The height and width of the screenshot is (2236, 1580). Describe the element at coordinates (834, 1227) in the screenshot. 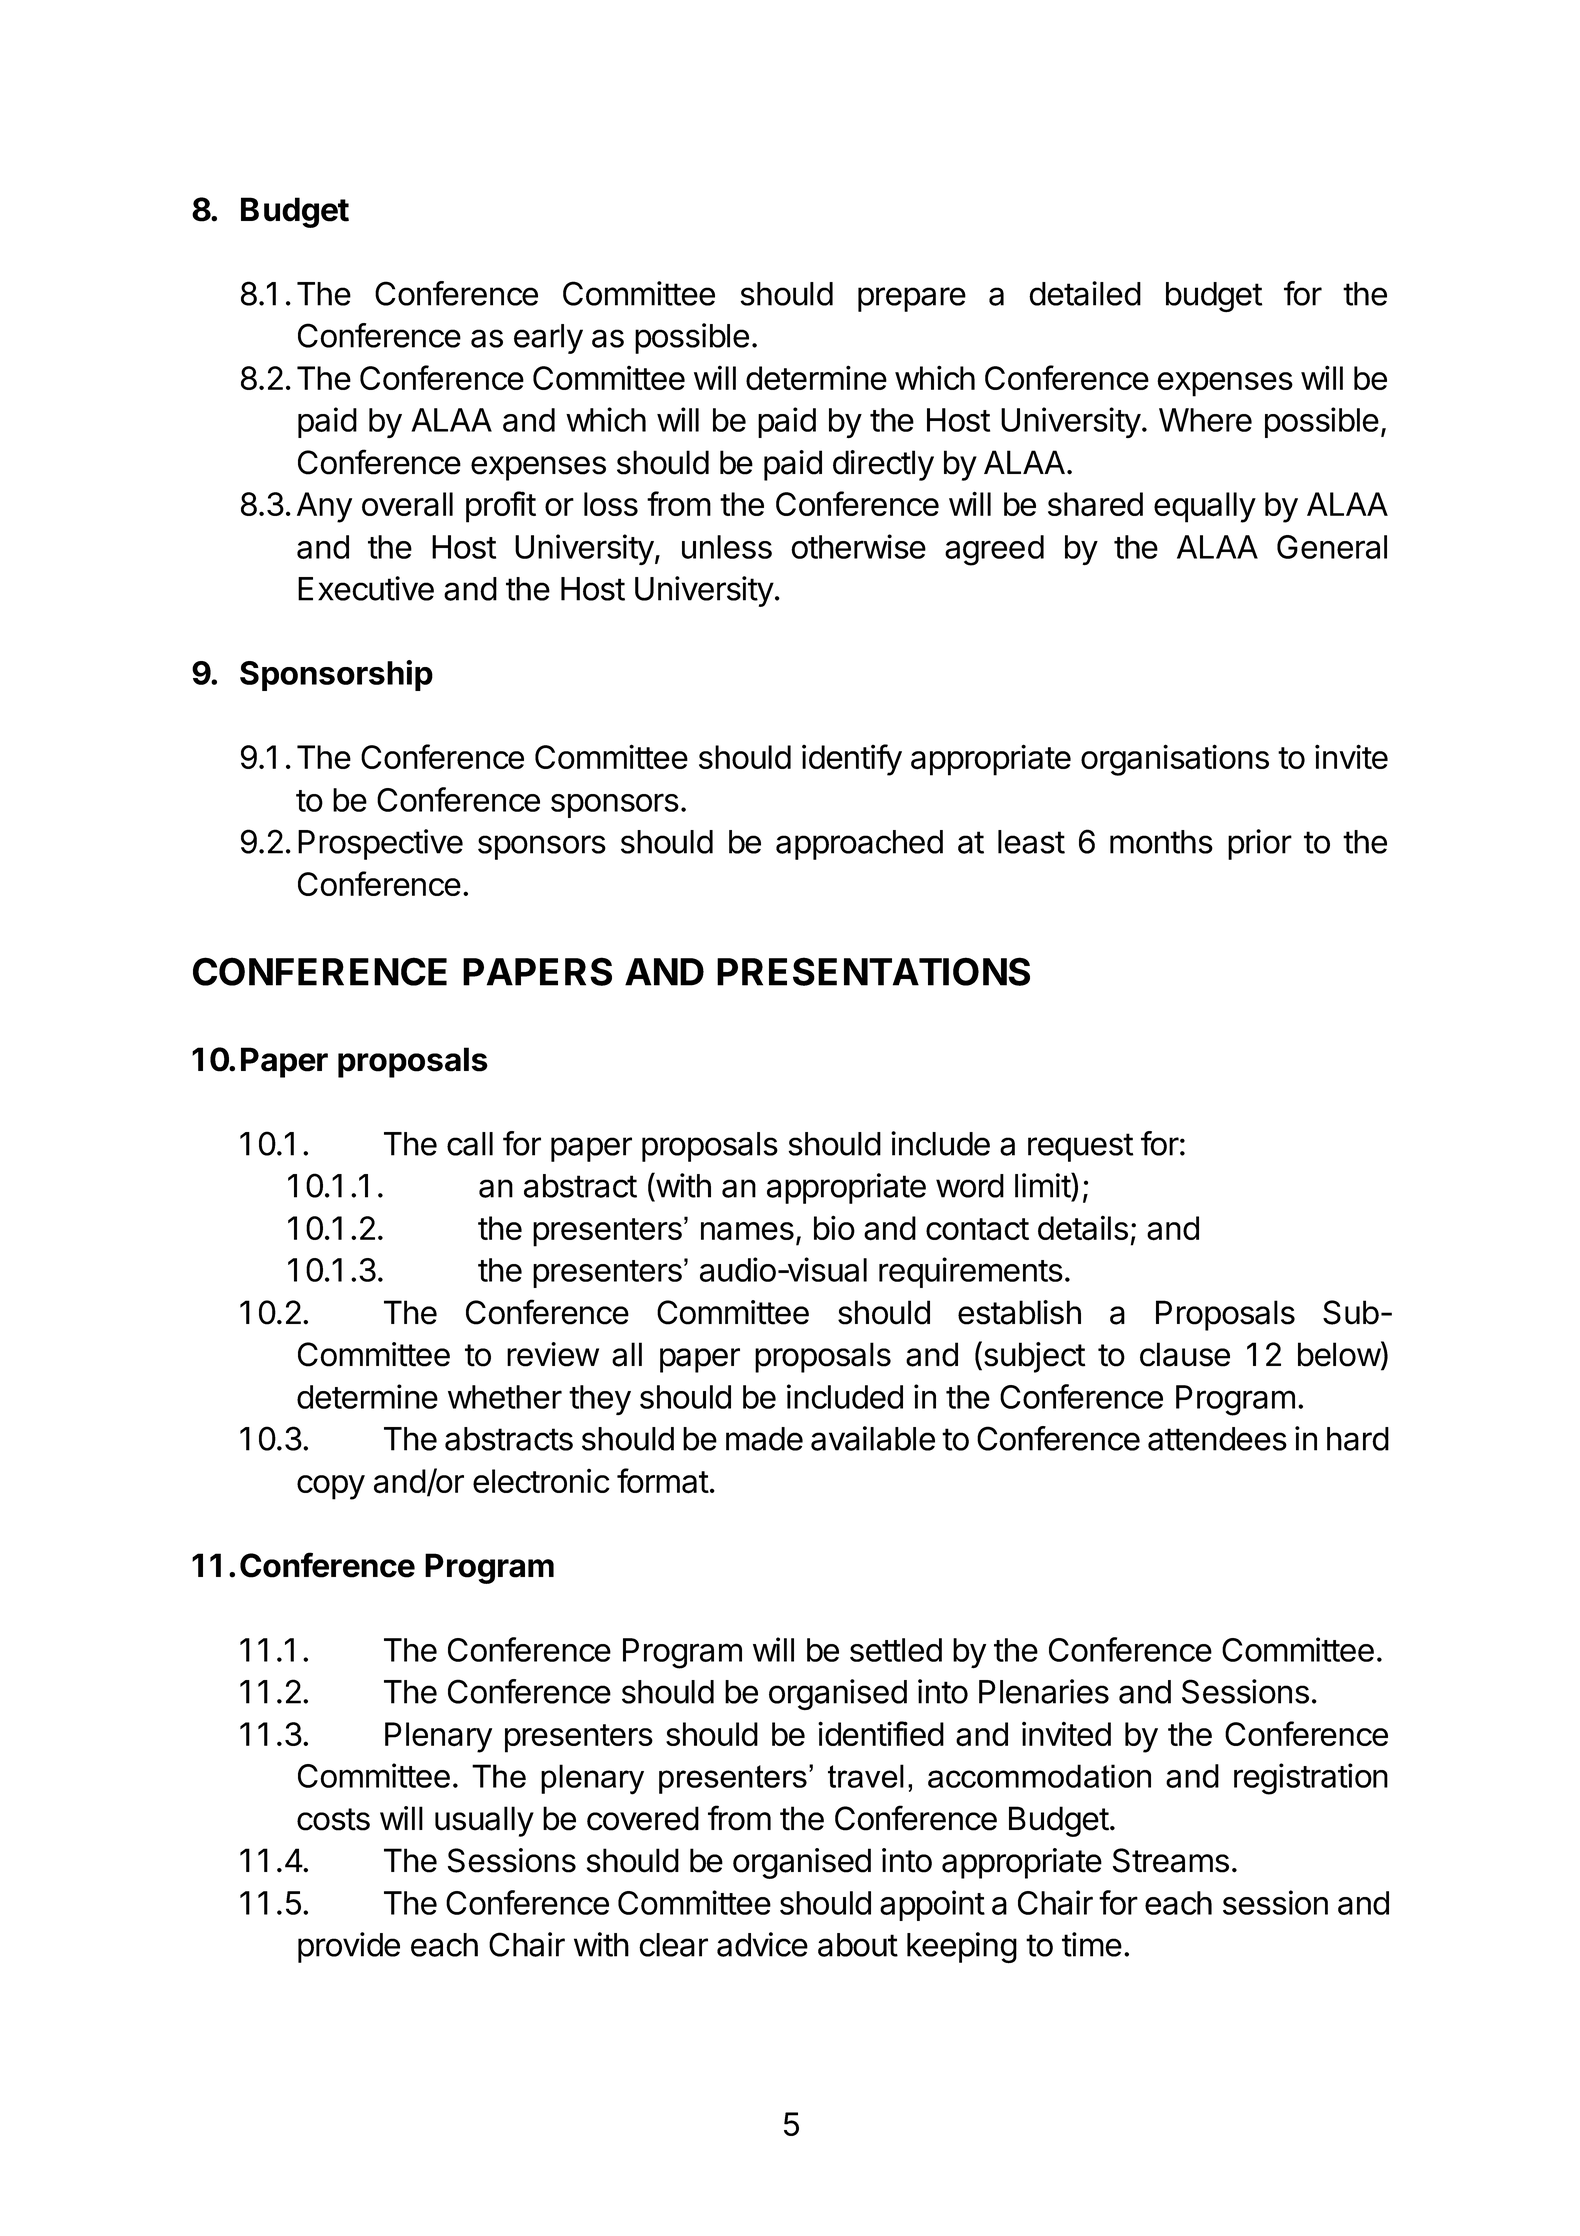

I see `bio` at that location.
